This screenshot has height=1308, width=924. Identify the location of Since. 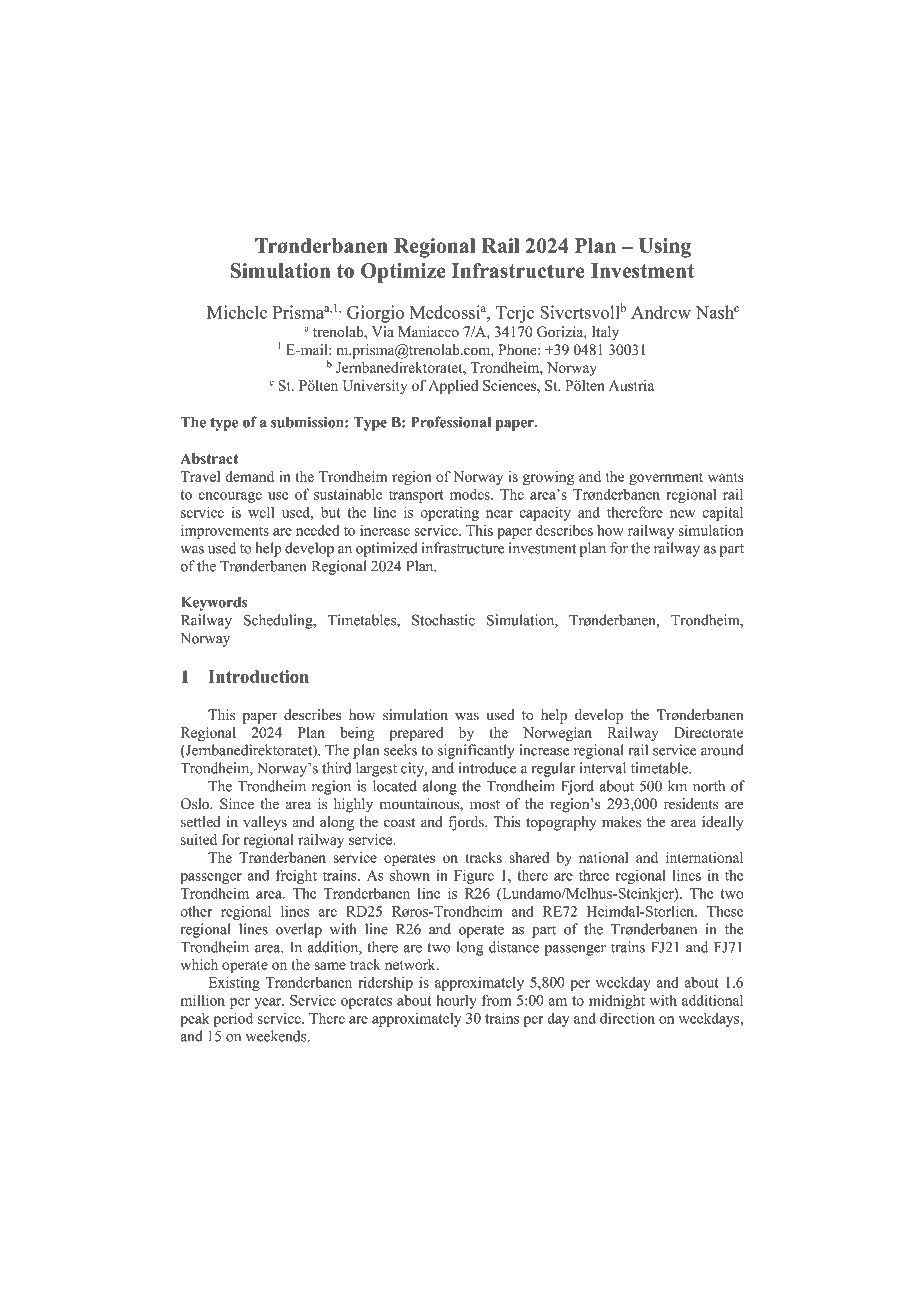
(237, 804).
